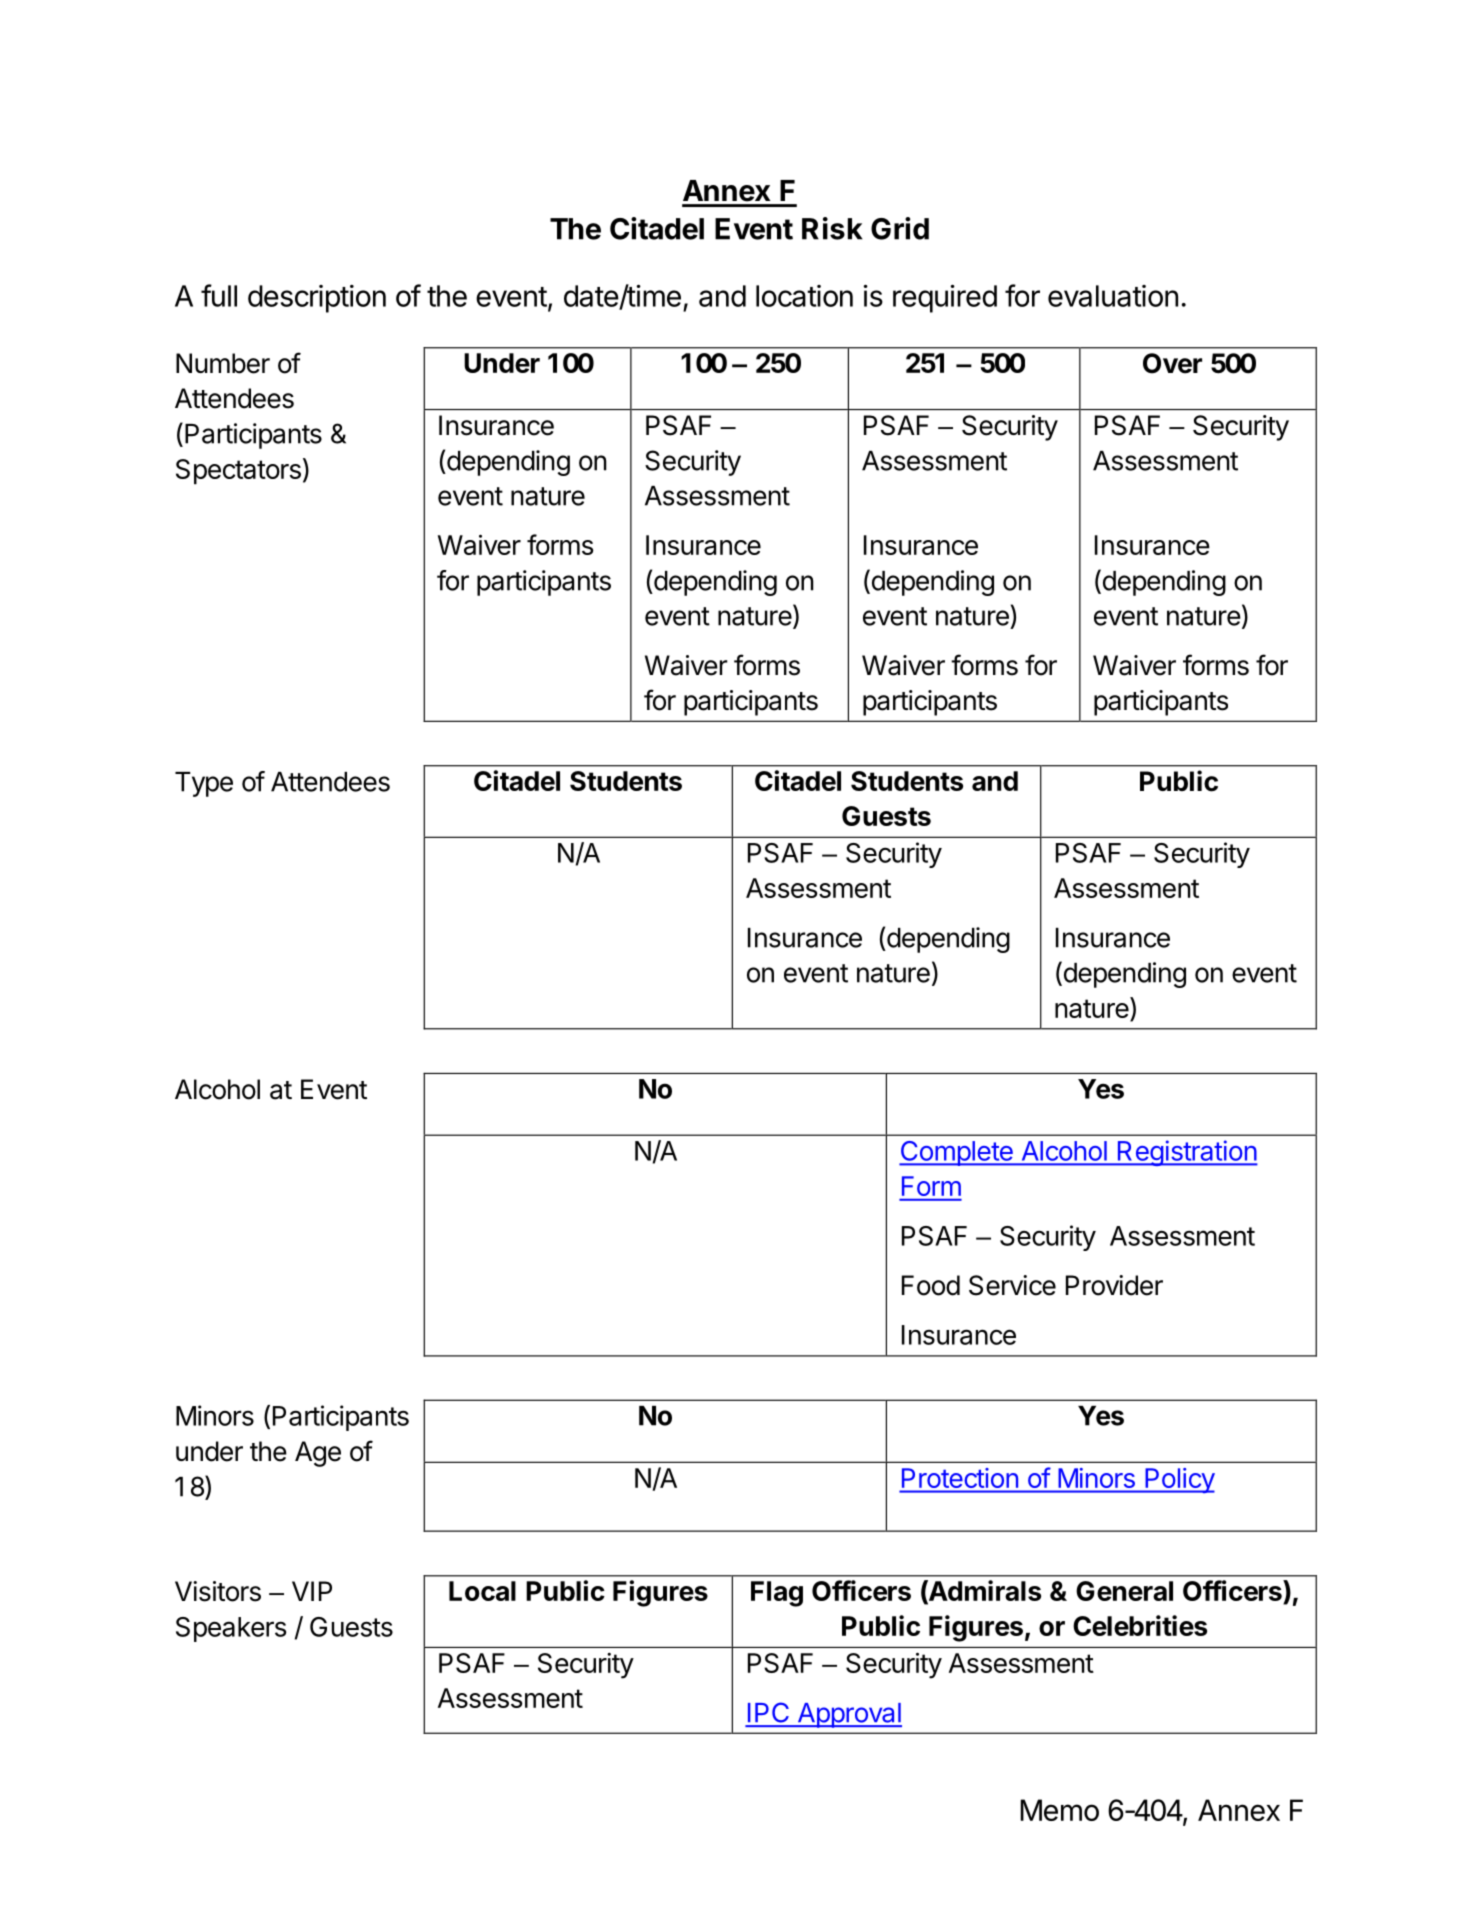 The width and height of the screenshot is (1479, 1914). Describe the element at coordinates (204, 784) in the screenshot. I see `Type` at that location.
